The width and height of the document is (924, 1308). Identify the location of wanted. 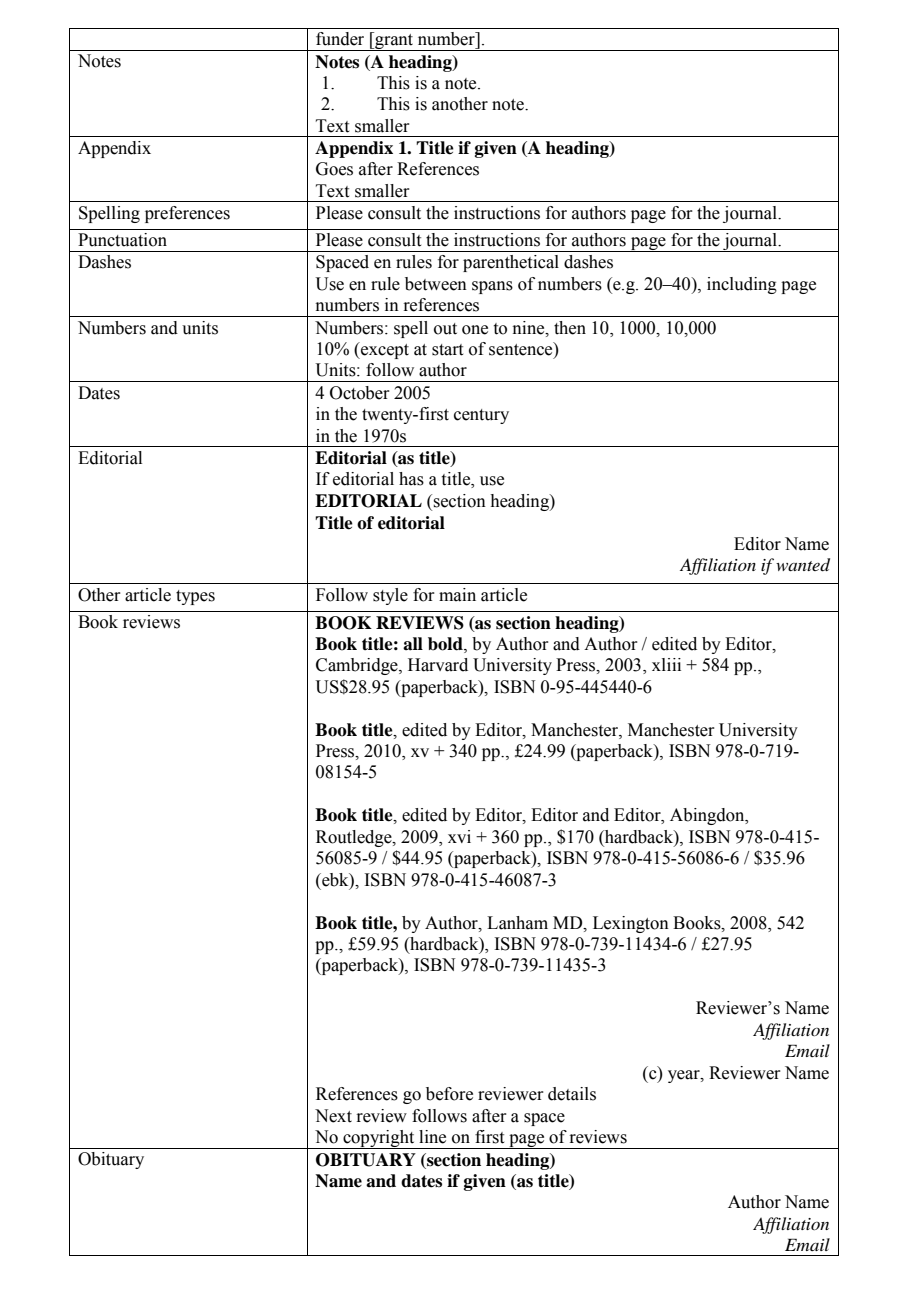
(803, 565).
